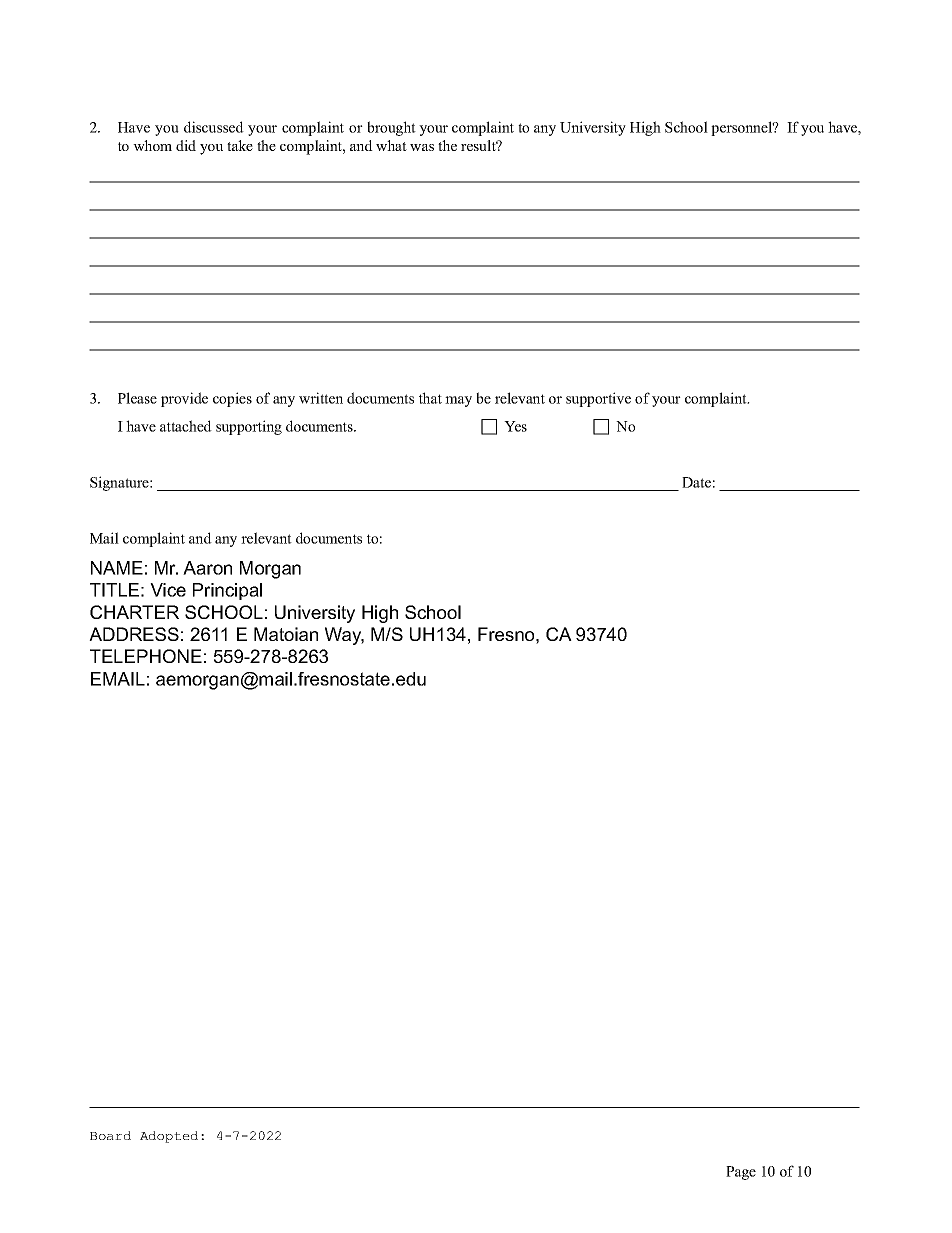 Image resolution: width=952 pixels, height=1233 pixels. What do you see at coordinates (598, 399) in the screenshot?
I see `supportive` at bounding box center [598, 399].
